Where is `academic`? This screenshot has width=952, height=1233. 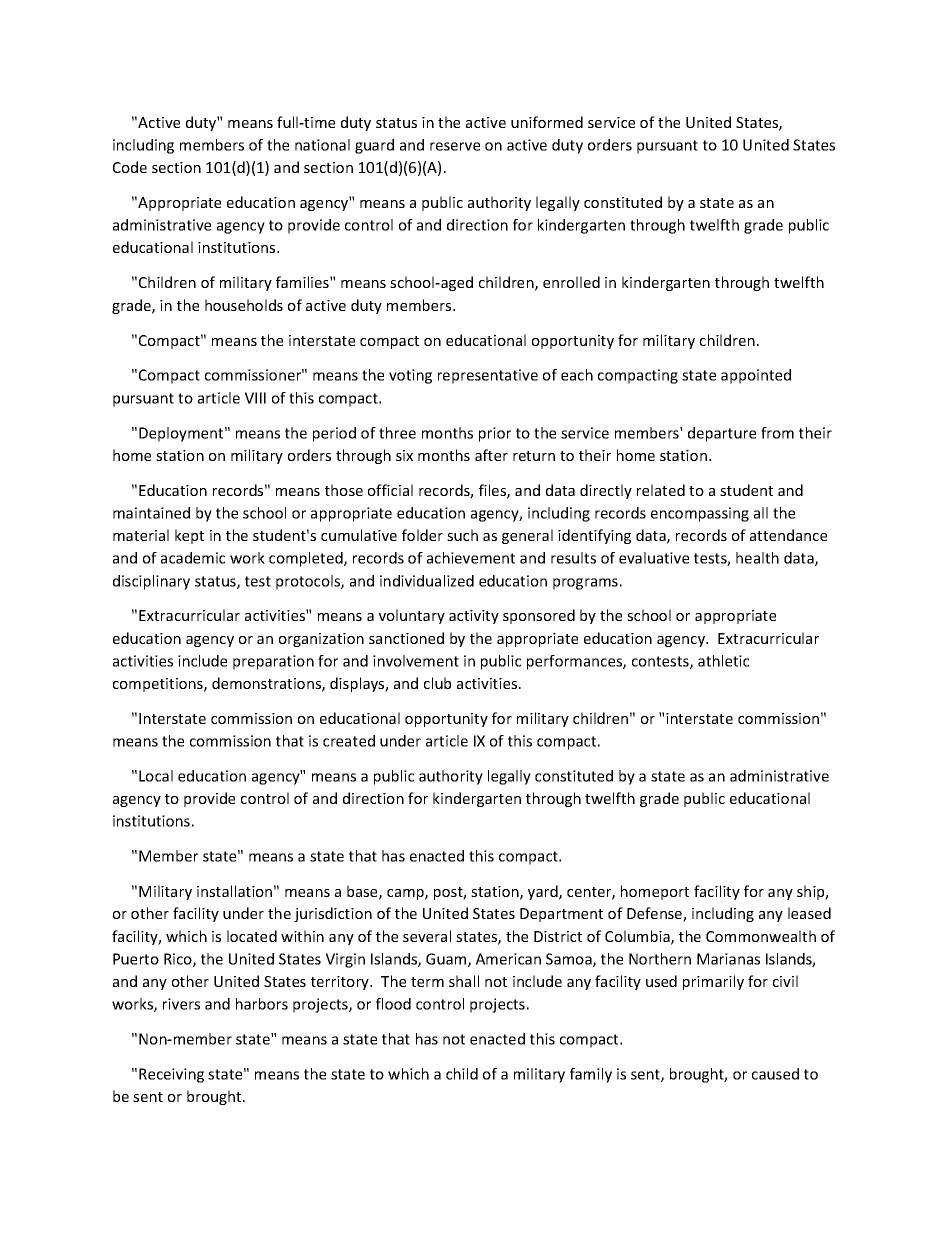 academic is located at coordinates (193, 558).
